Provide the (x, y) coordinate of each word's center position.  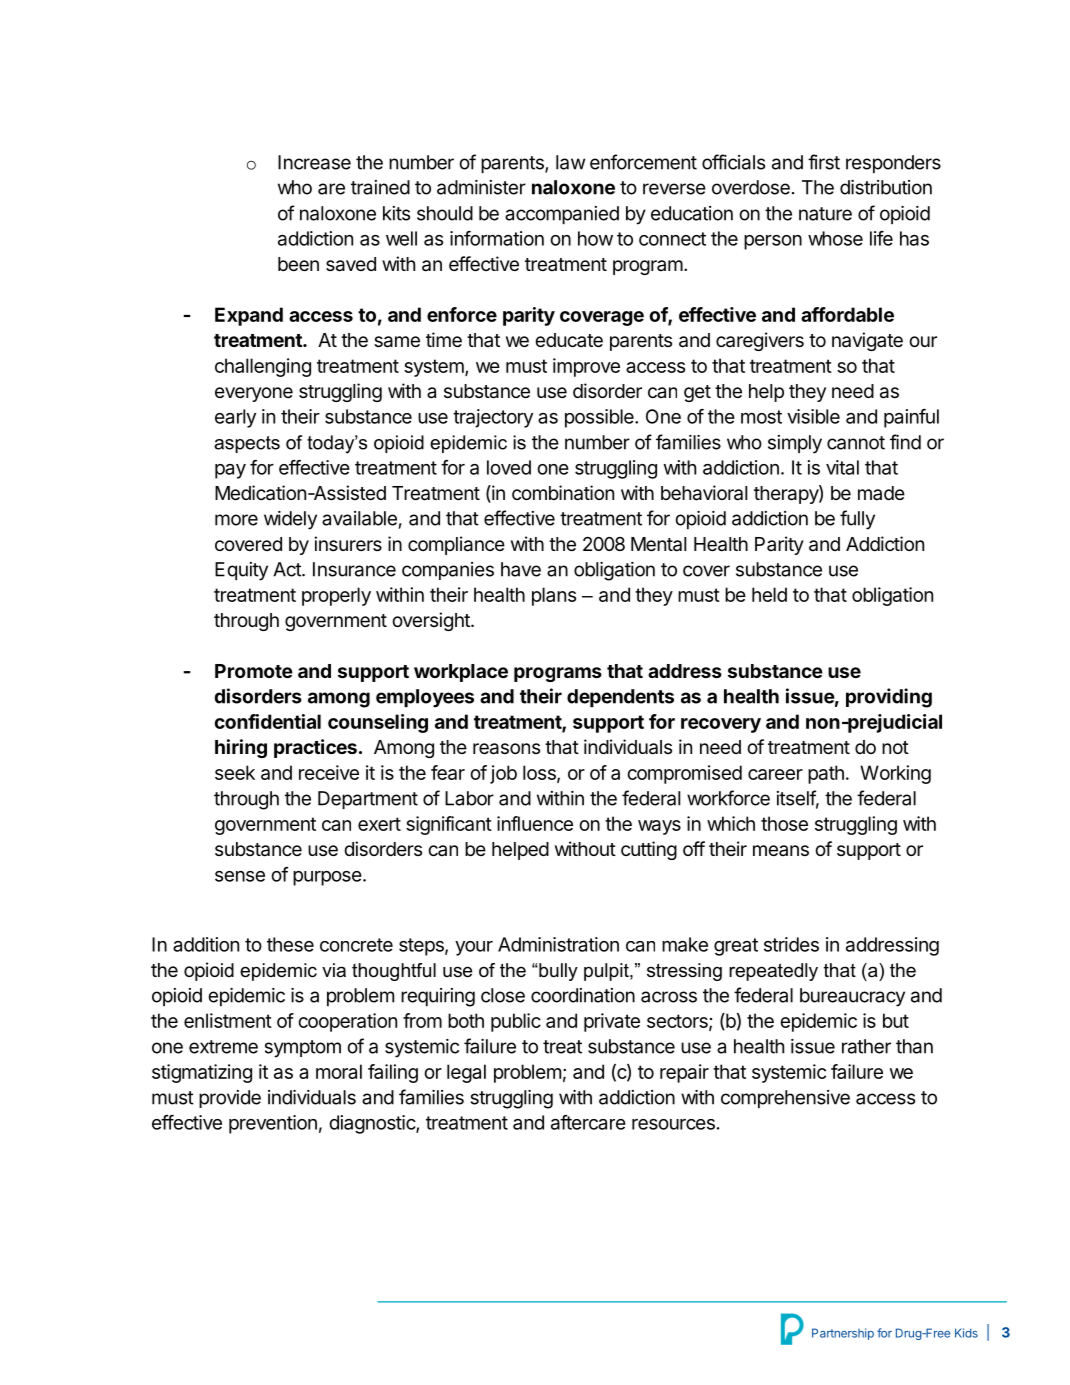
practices (315, 748)
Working (895, 774)
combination (563, 493)
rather (866, 1046)
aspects (247, 444)
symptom (303, 1049)
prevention (273, 1124)
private (612, 1022)
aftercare (588, 1122)
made (881, 493)
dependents (620, 698)
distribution (886, 187)
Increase (314, 162)
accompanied (562, 215)
